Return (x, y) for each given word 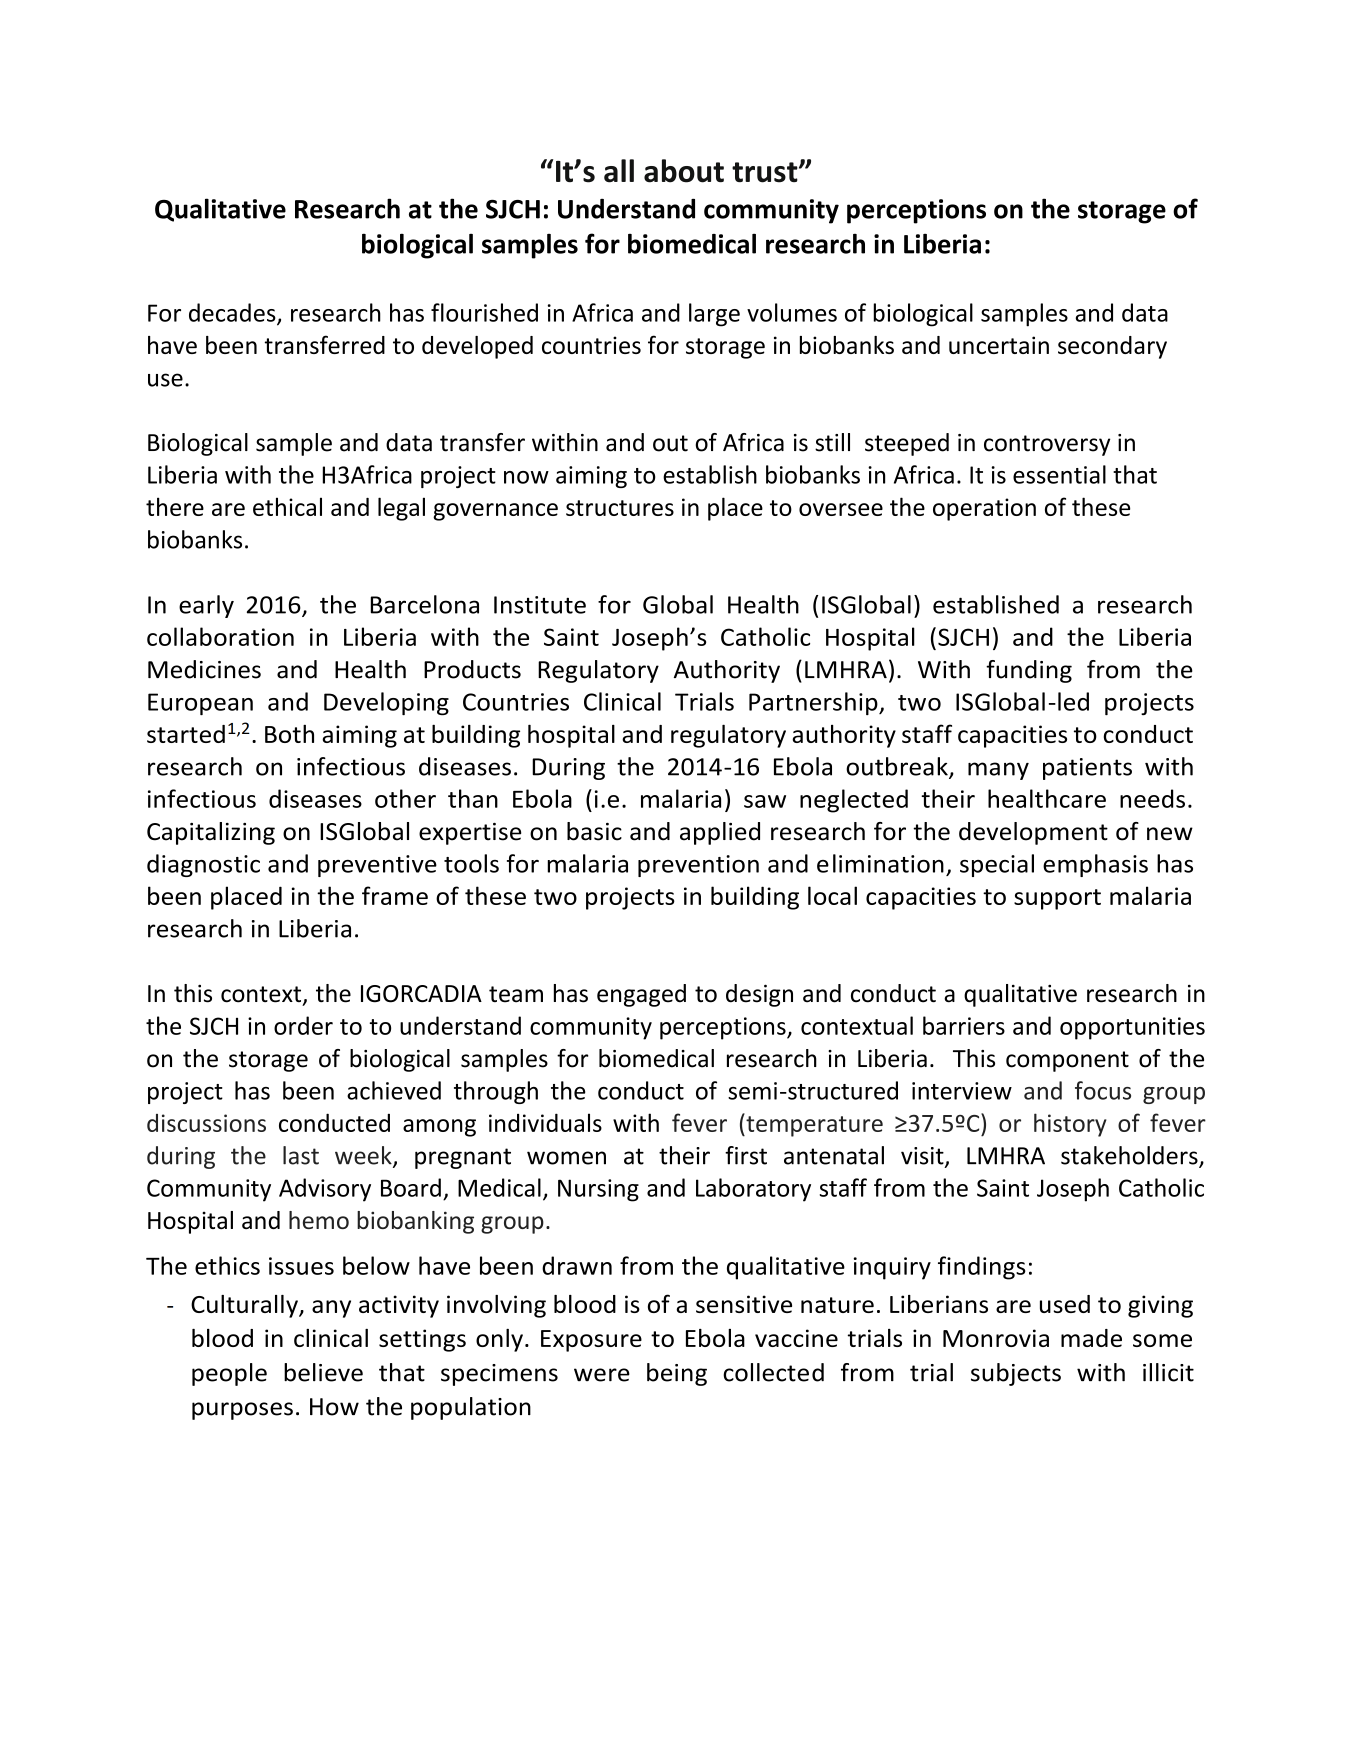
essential (1059, 474)
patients (1087, 769)
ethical (287, 506)
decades (233, 313)
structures (620, 508)
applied (720, 833)
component (1067, 1061)
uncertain (999, 345)
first (746, 1155)
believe (323, 1372)
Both (289, 734)
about (684, 171)
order (303, 1025)
